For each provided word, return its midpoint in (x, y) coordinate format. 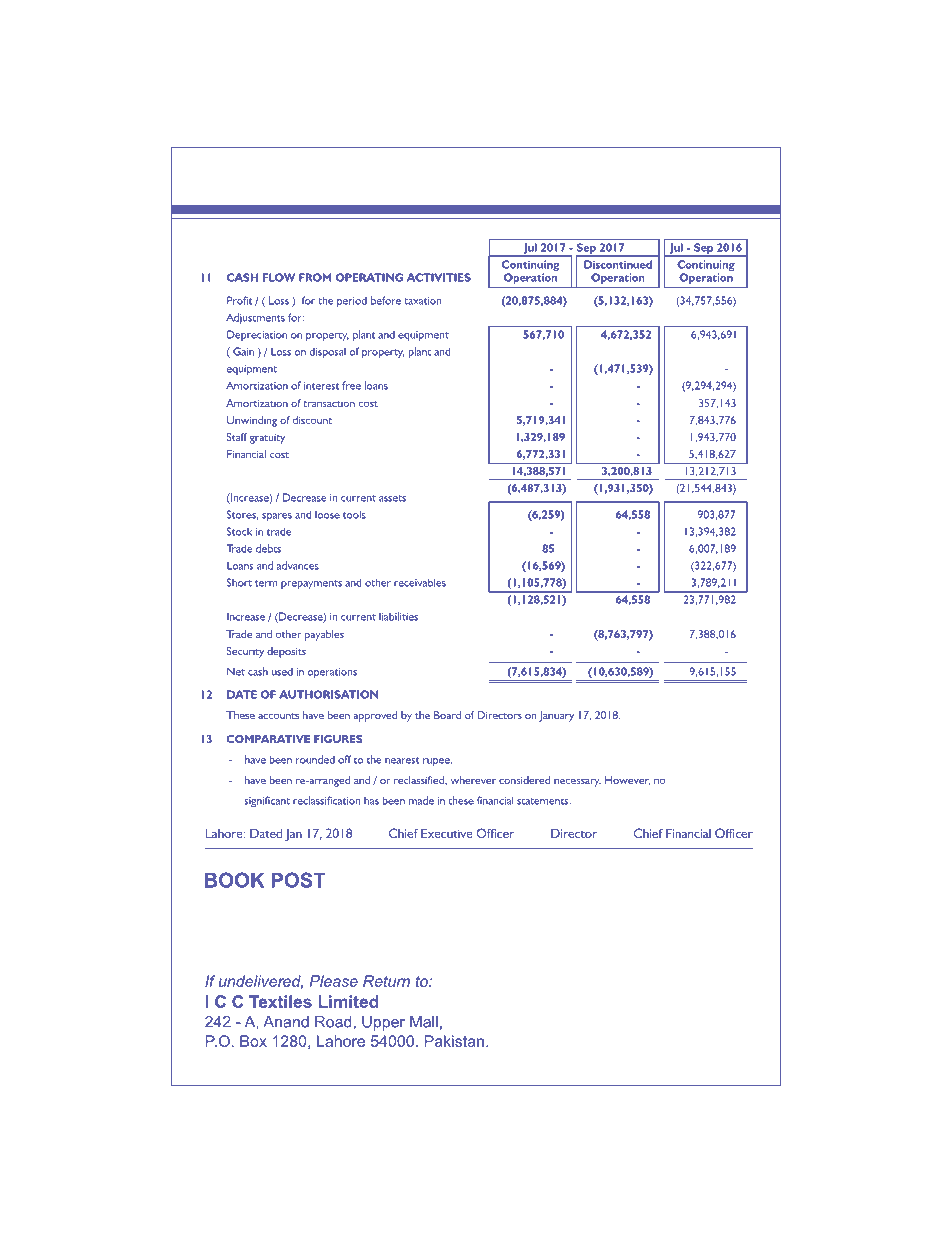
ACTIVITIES (439, 277)
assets (392, 498)
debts (268, 548)
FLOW (279, 277)
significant (267, 801)
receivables (420, 582)
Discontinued (618, 264)
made (421, 800)
